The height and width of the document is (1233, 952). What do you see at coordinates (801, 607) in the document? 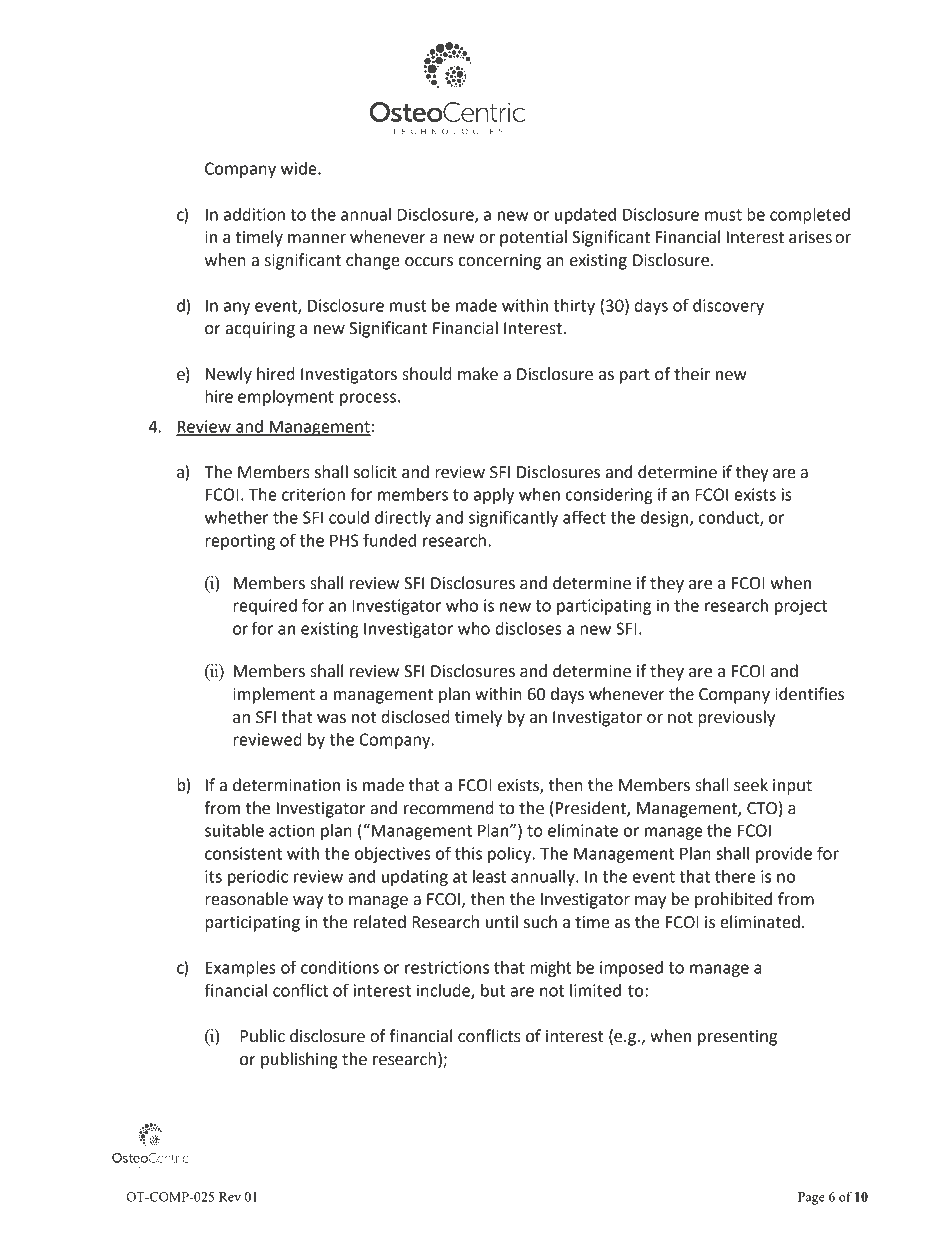
I see `project` at bounding box center [801, 607].
